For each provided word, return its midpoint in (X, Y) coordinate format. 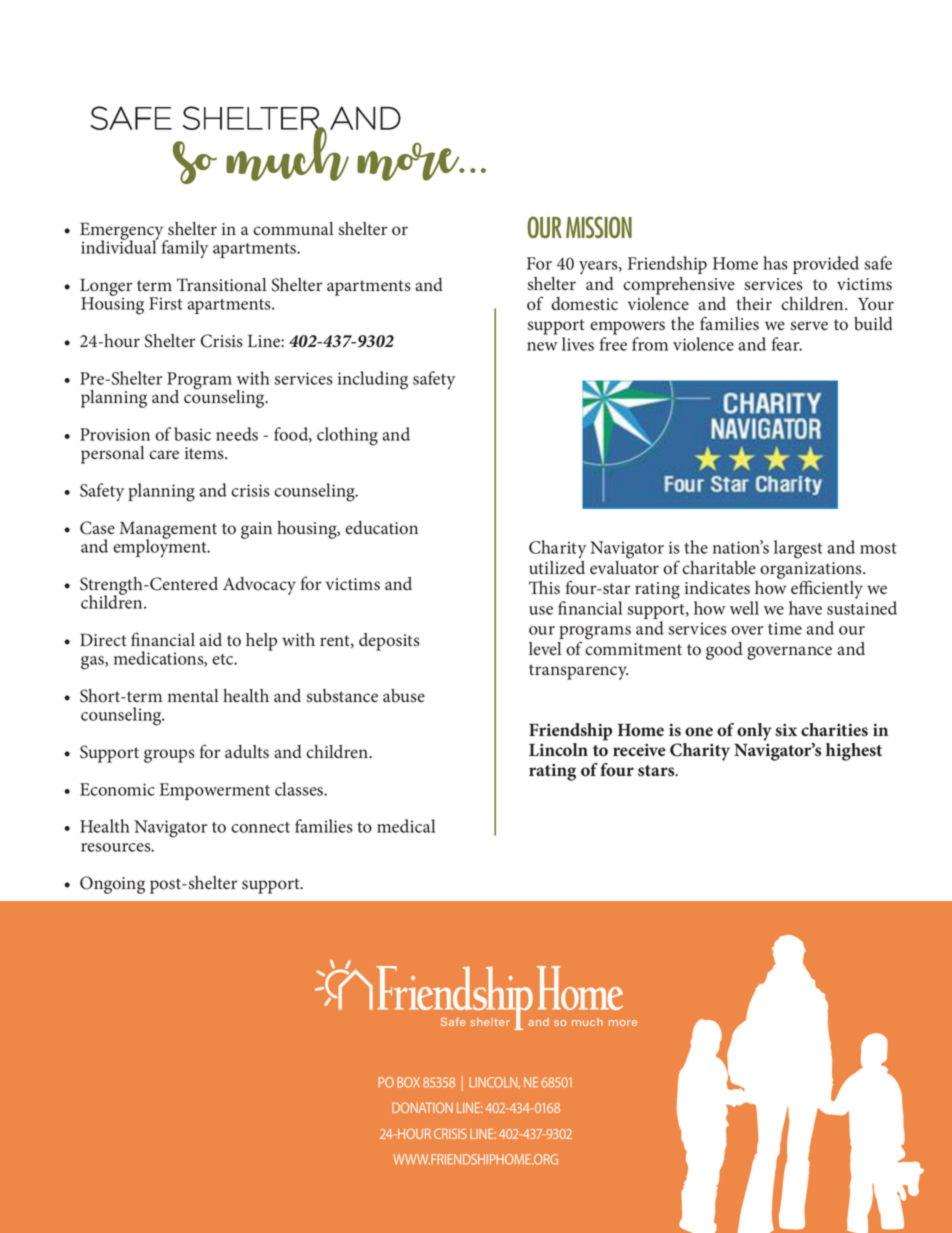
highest (854, 752)
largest (798, 549)
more (409, 162)
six (786, 730)
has (775, 263)
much (288, 153)
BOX (408, 1082)
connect (260, 827)
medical (406, 826)
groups (169, 756)
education (381, 528)
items (205, 453)
